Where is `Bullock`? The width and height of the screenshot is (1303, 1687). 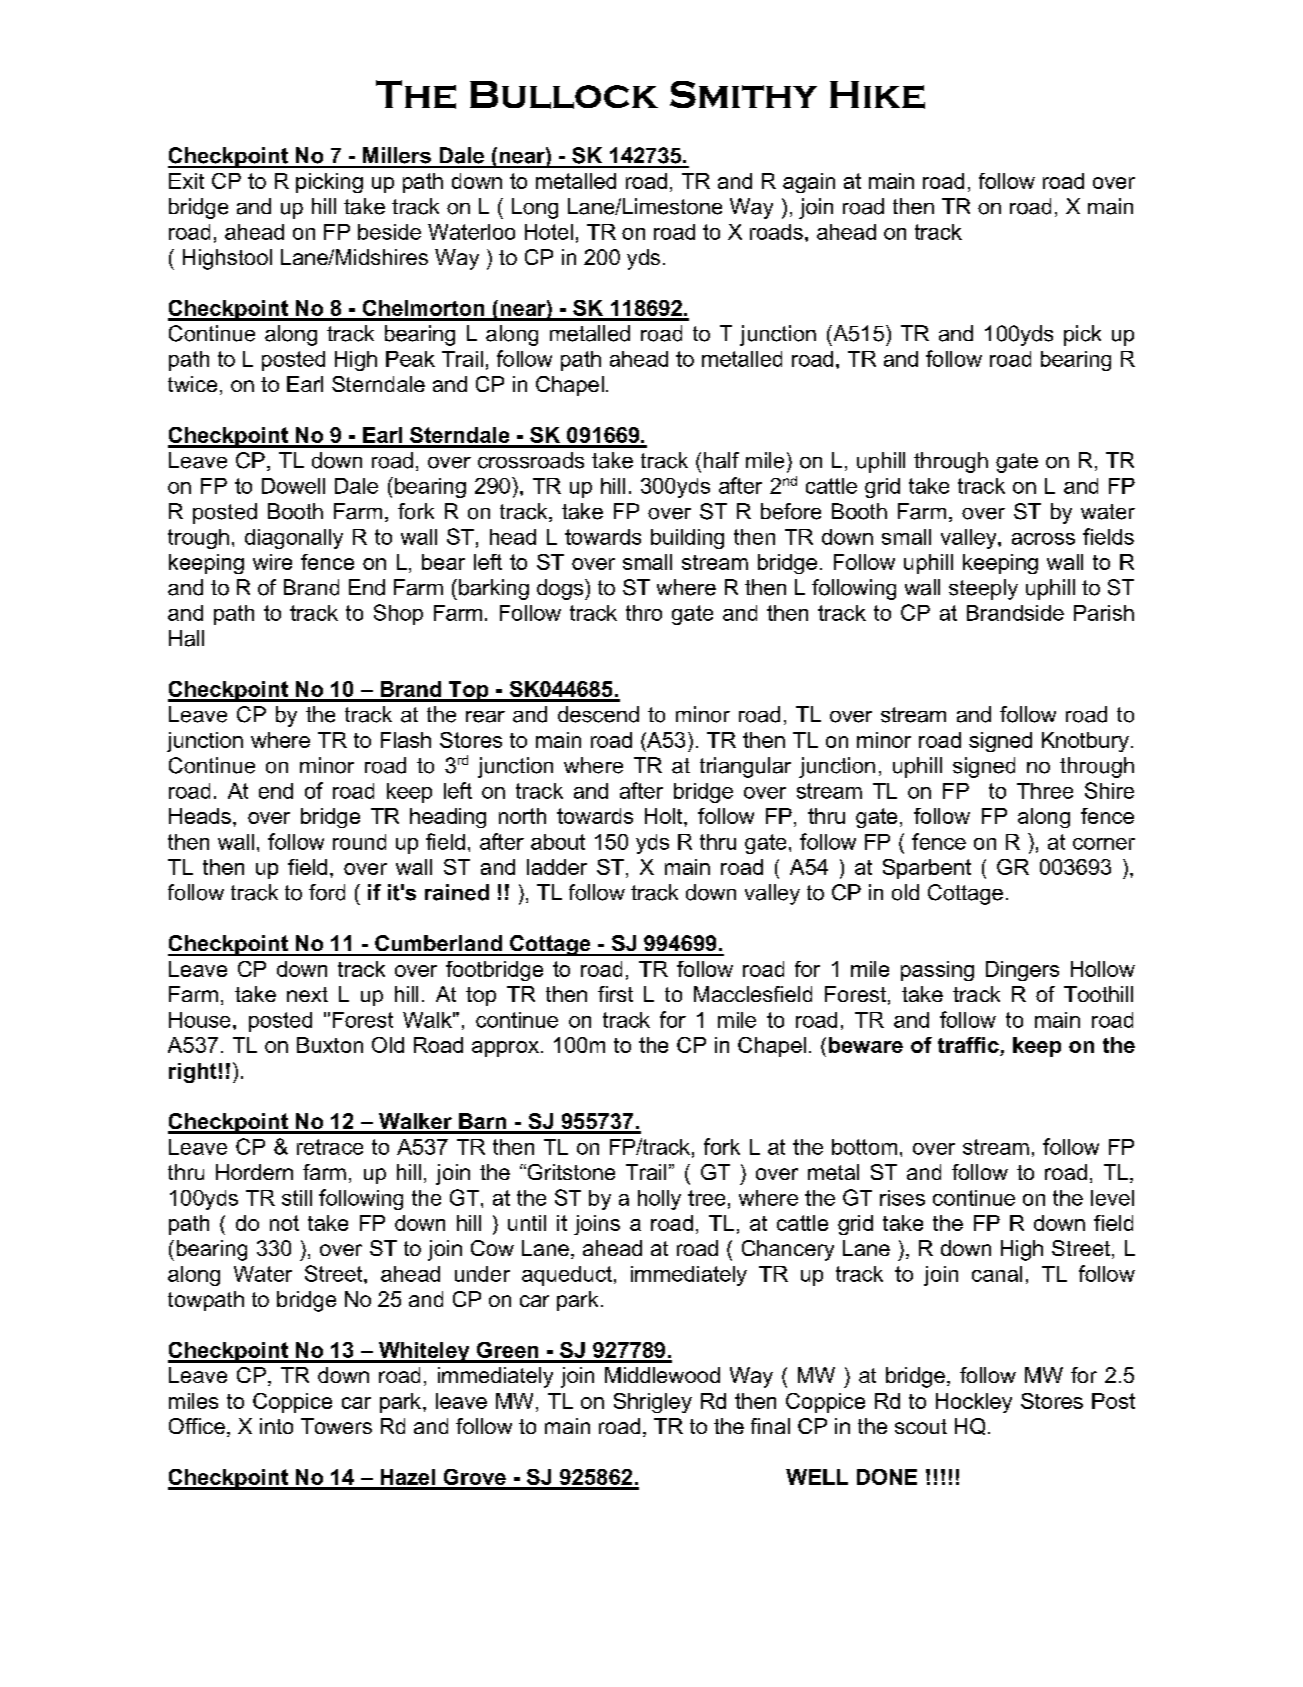 Bullock is located at coordinates (564, 95).
